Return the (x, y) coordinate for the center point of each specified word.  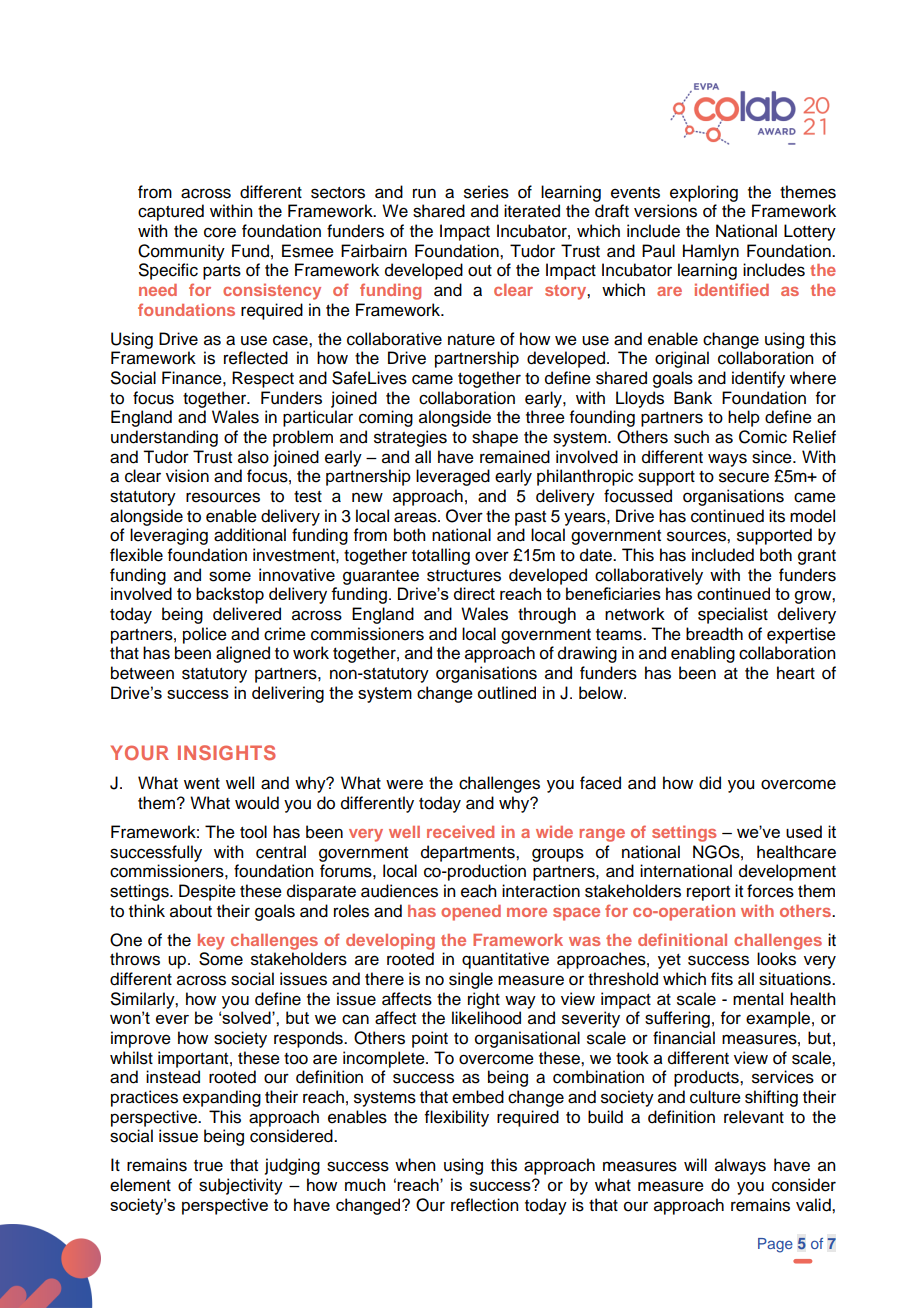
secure (744, 477)
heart (796, 673)
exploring (704, 193)
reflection (485, 1205)
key (211, 942)
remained (515, 457)
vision (187, 476)
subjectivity (241, 1186)
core (220, 232)
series (486, 192)
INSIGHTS (227, 752)
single (471, 980)
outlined (506, 692)
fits (722, 979)
